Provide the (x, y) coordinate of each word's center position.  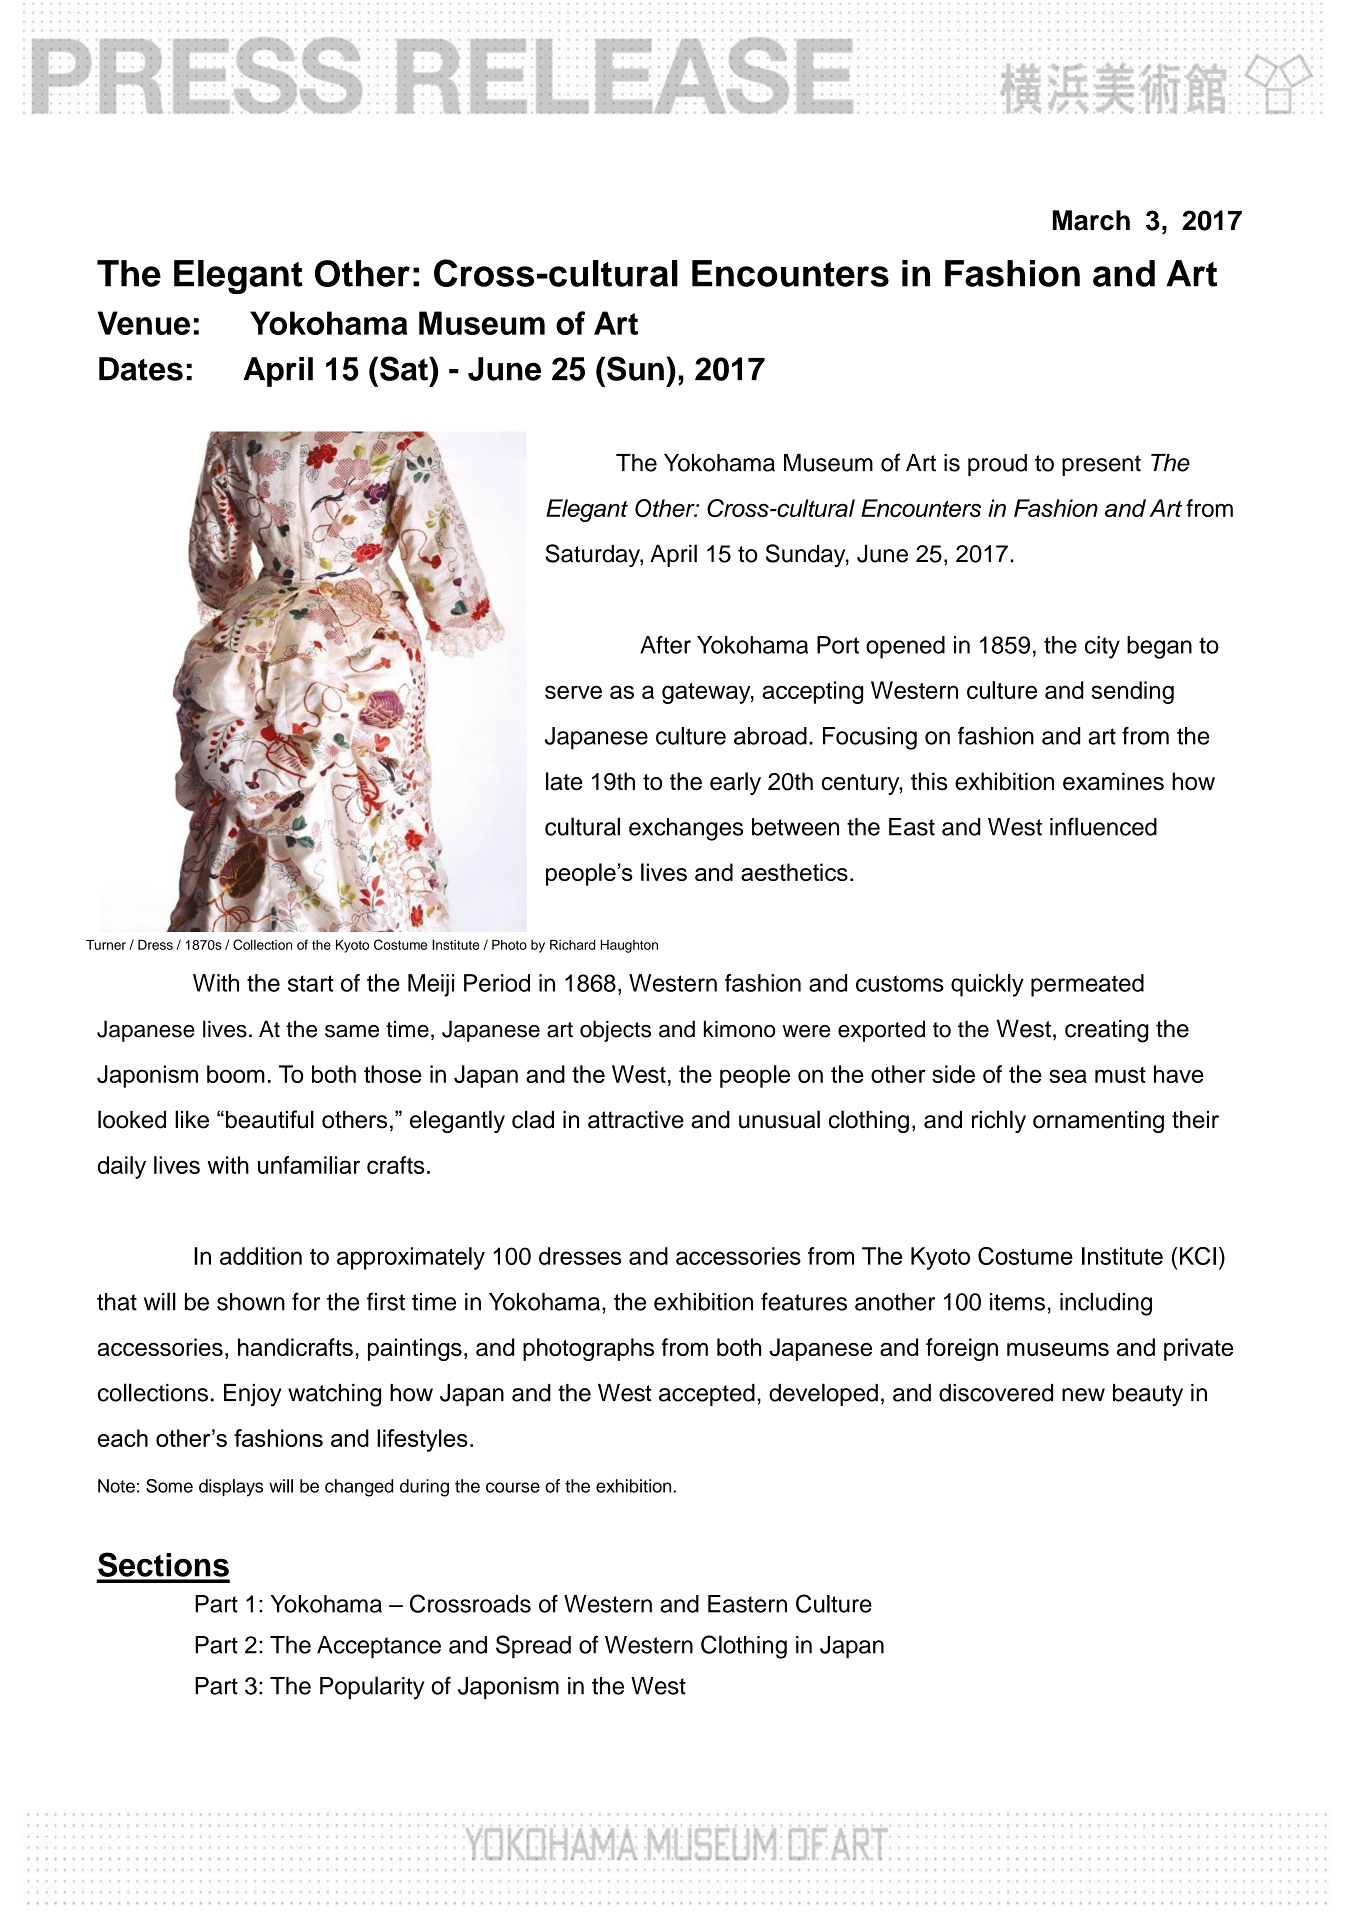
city (1102, 647)
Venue (144, 323)
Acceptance (379, 1647)
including (1106, 1304)
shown (251, 1302)
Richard (572, 945)
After (665, 645)
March (1091, 220)
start (311, 983)
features (804, 1301)
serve (573, 692)
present (1101, 465)
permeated (1087, 985)
